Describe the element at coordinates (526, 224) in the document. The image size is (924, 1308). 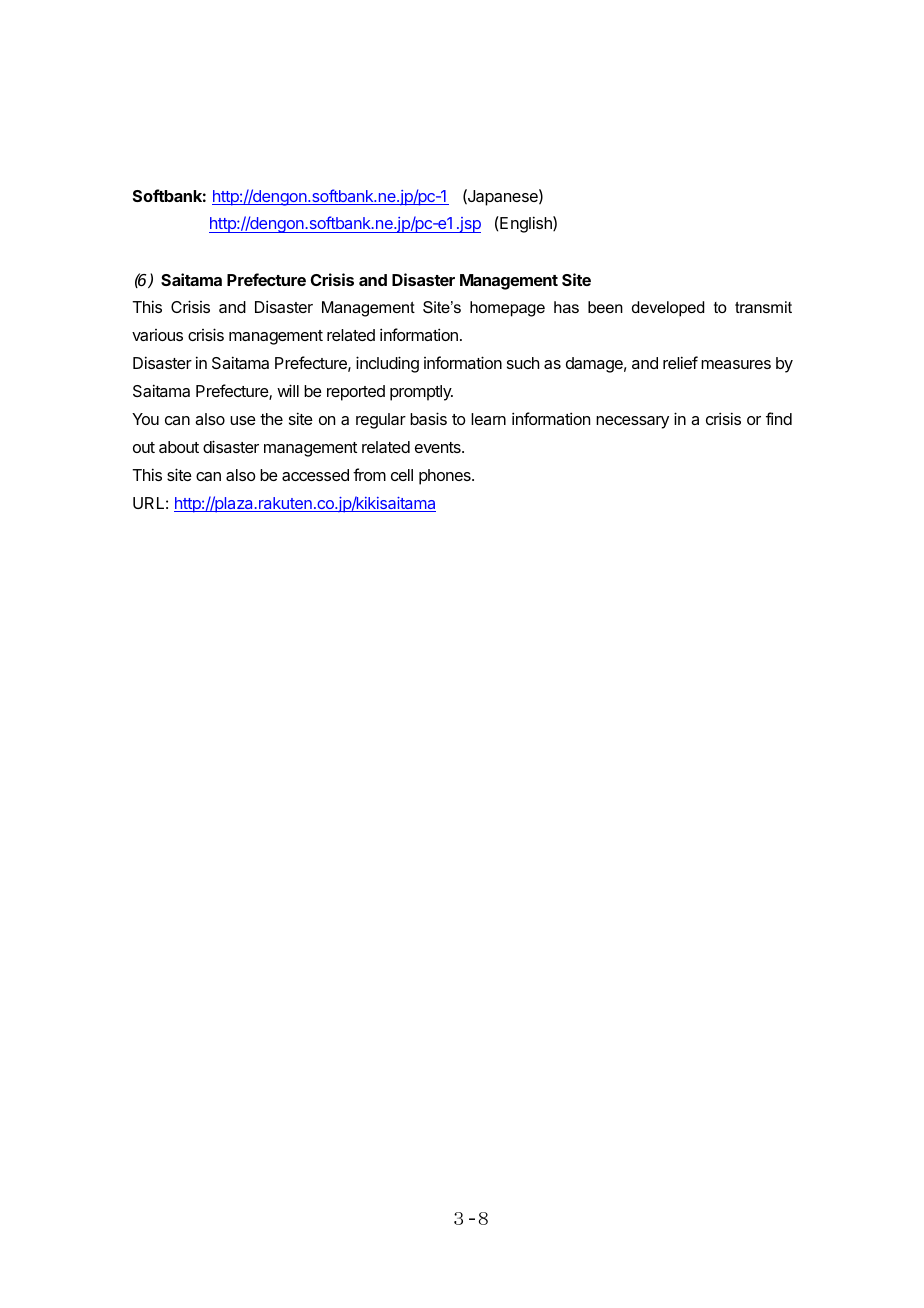
I see `English` at that location.
